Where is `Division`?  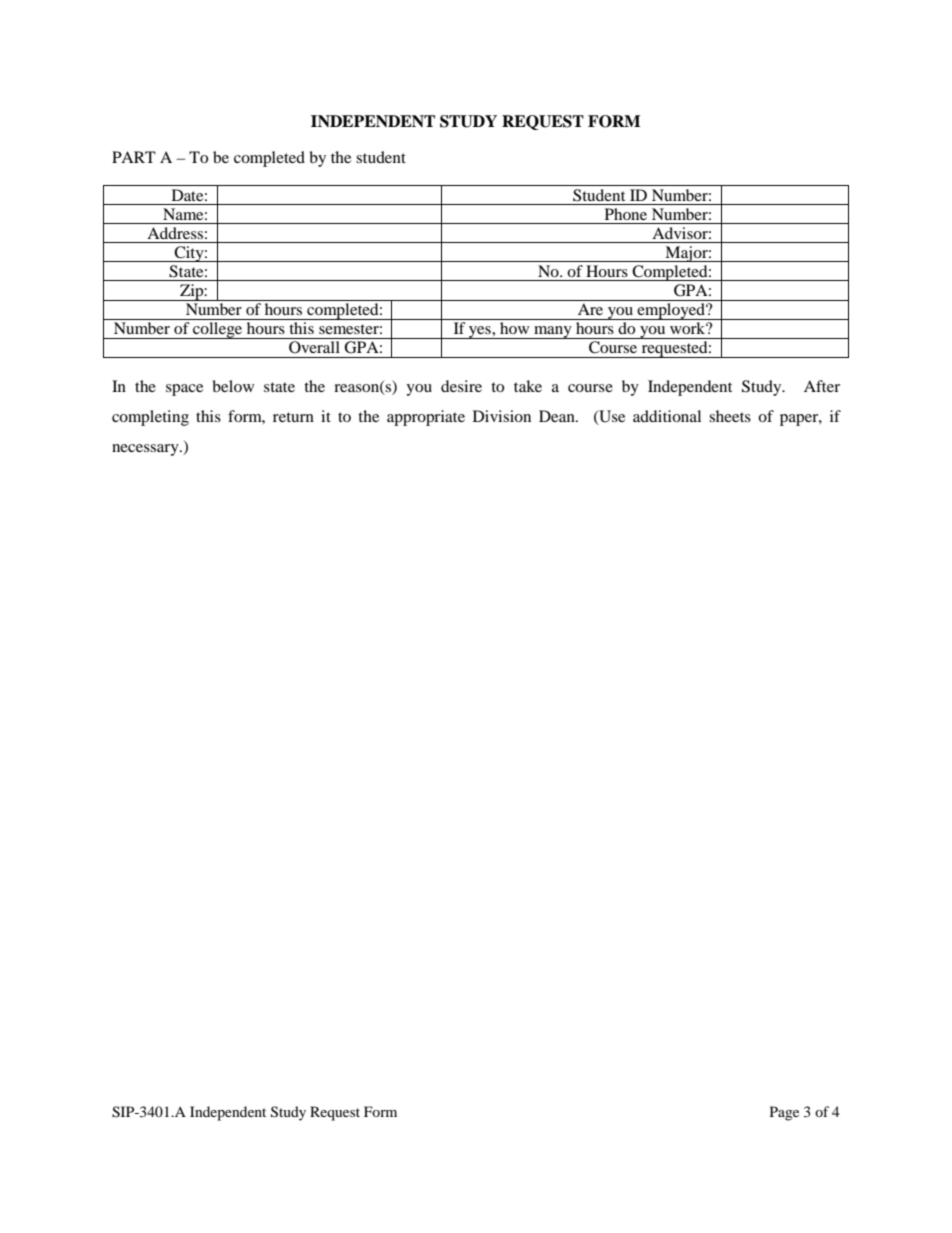 Division is located at coordinates (502, 416).
